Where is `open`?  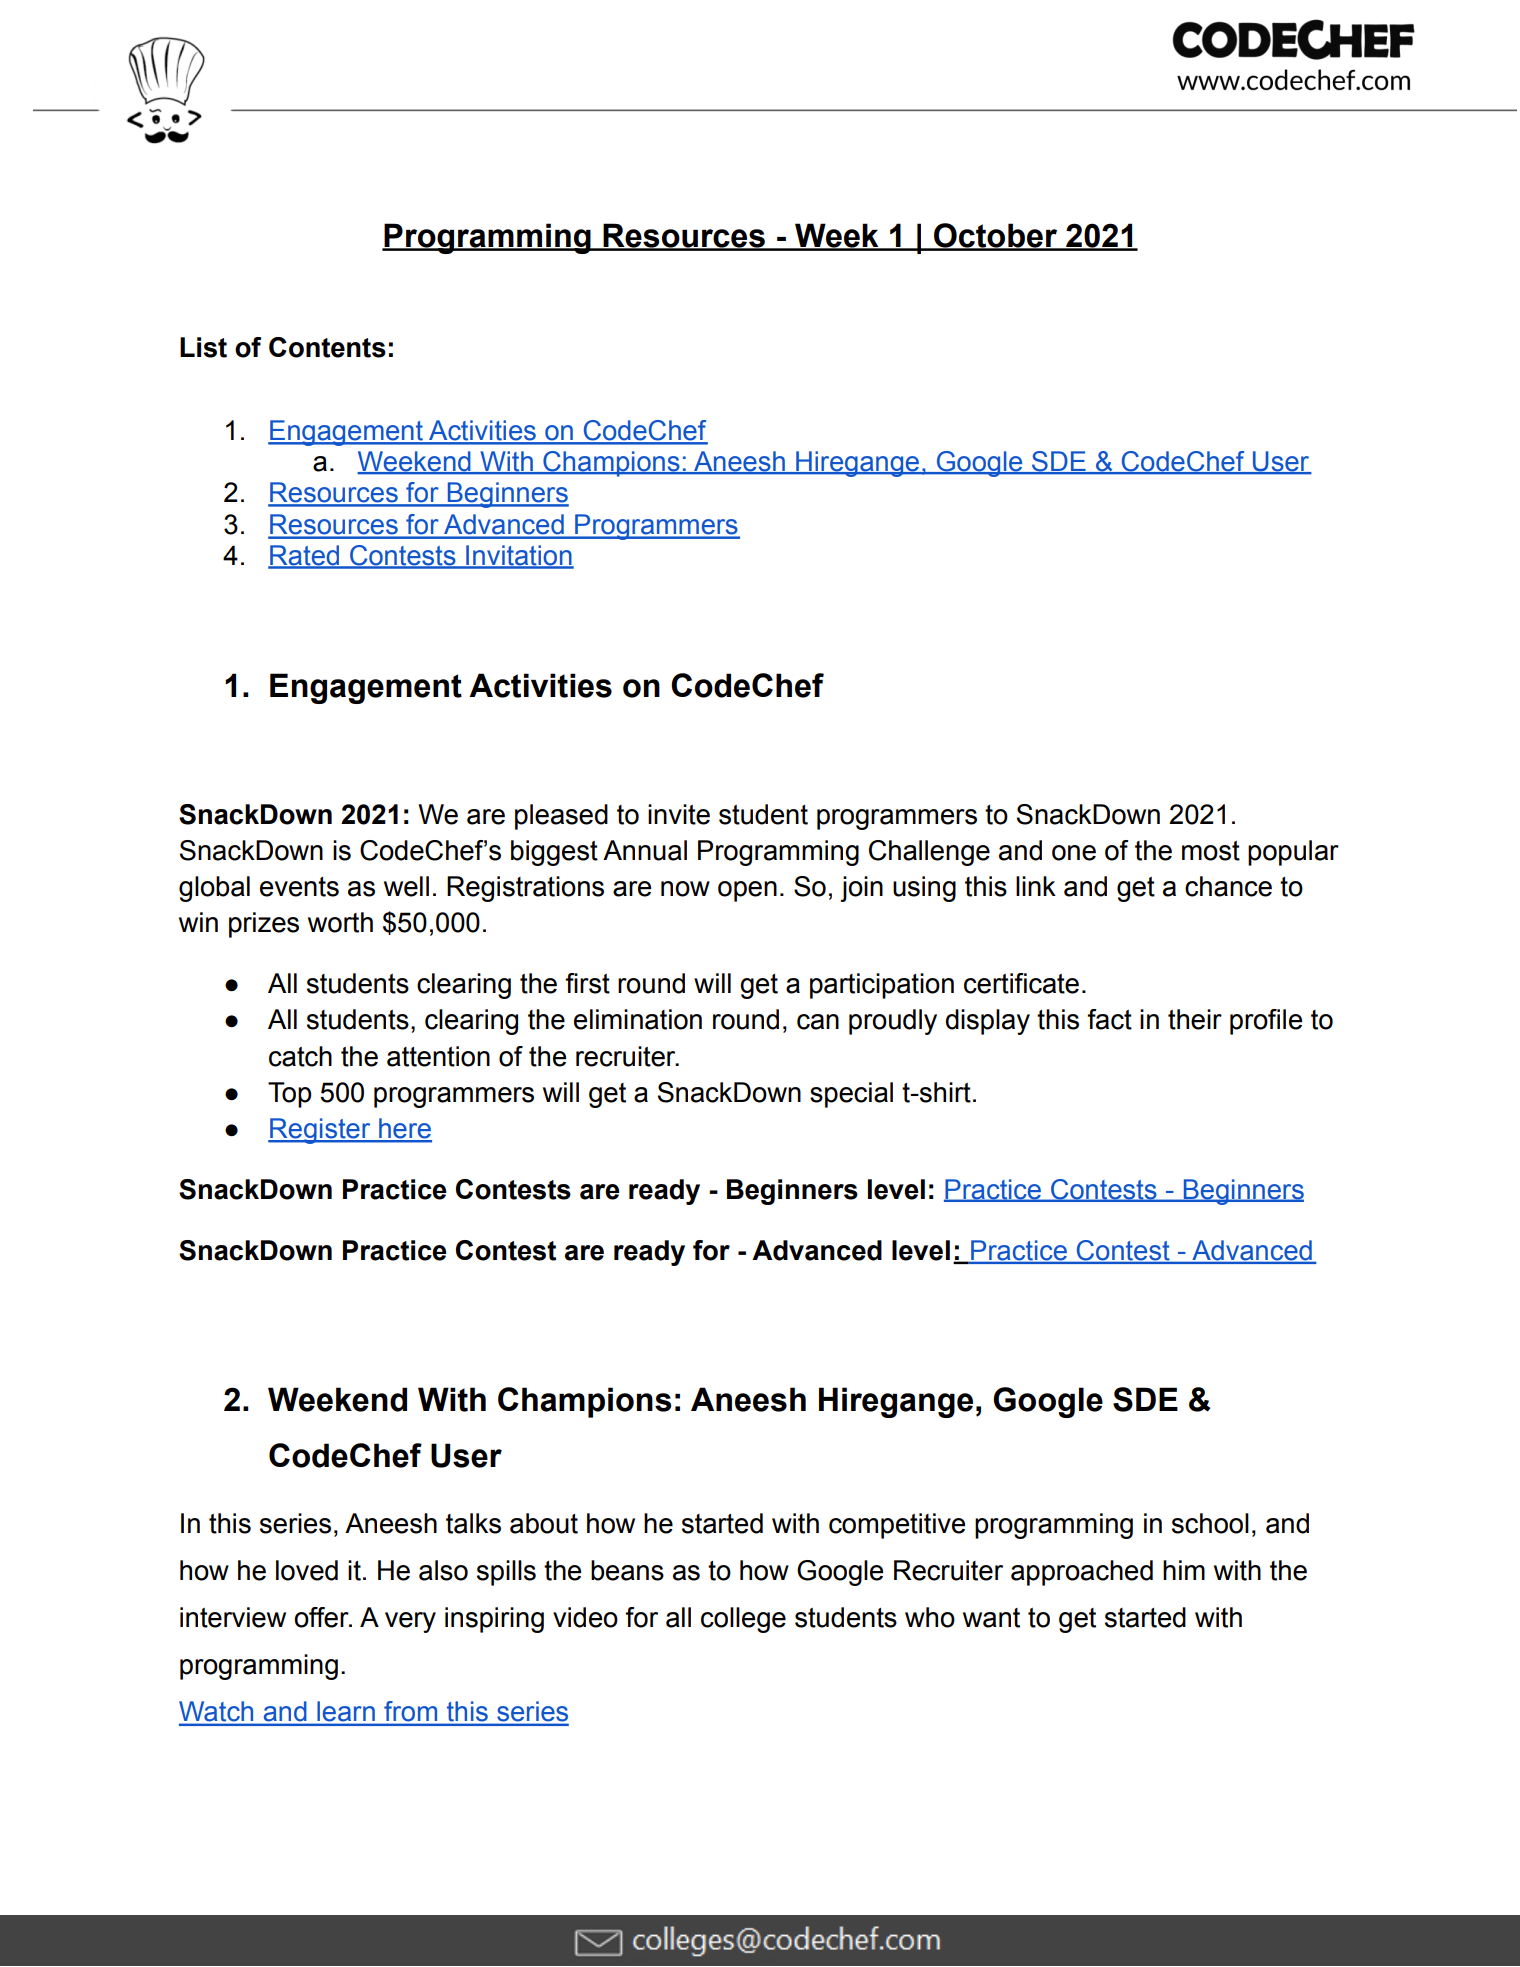
open is located at coordinates (747, 891).
